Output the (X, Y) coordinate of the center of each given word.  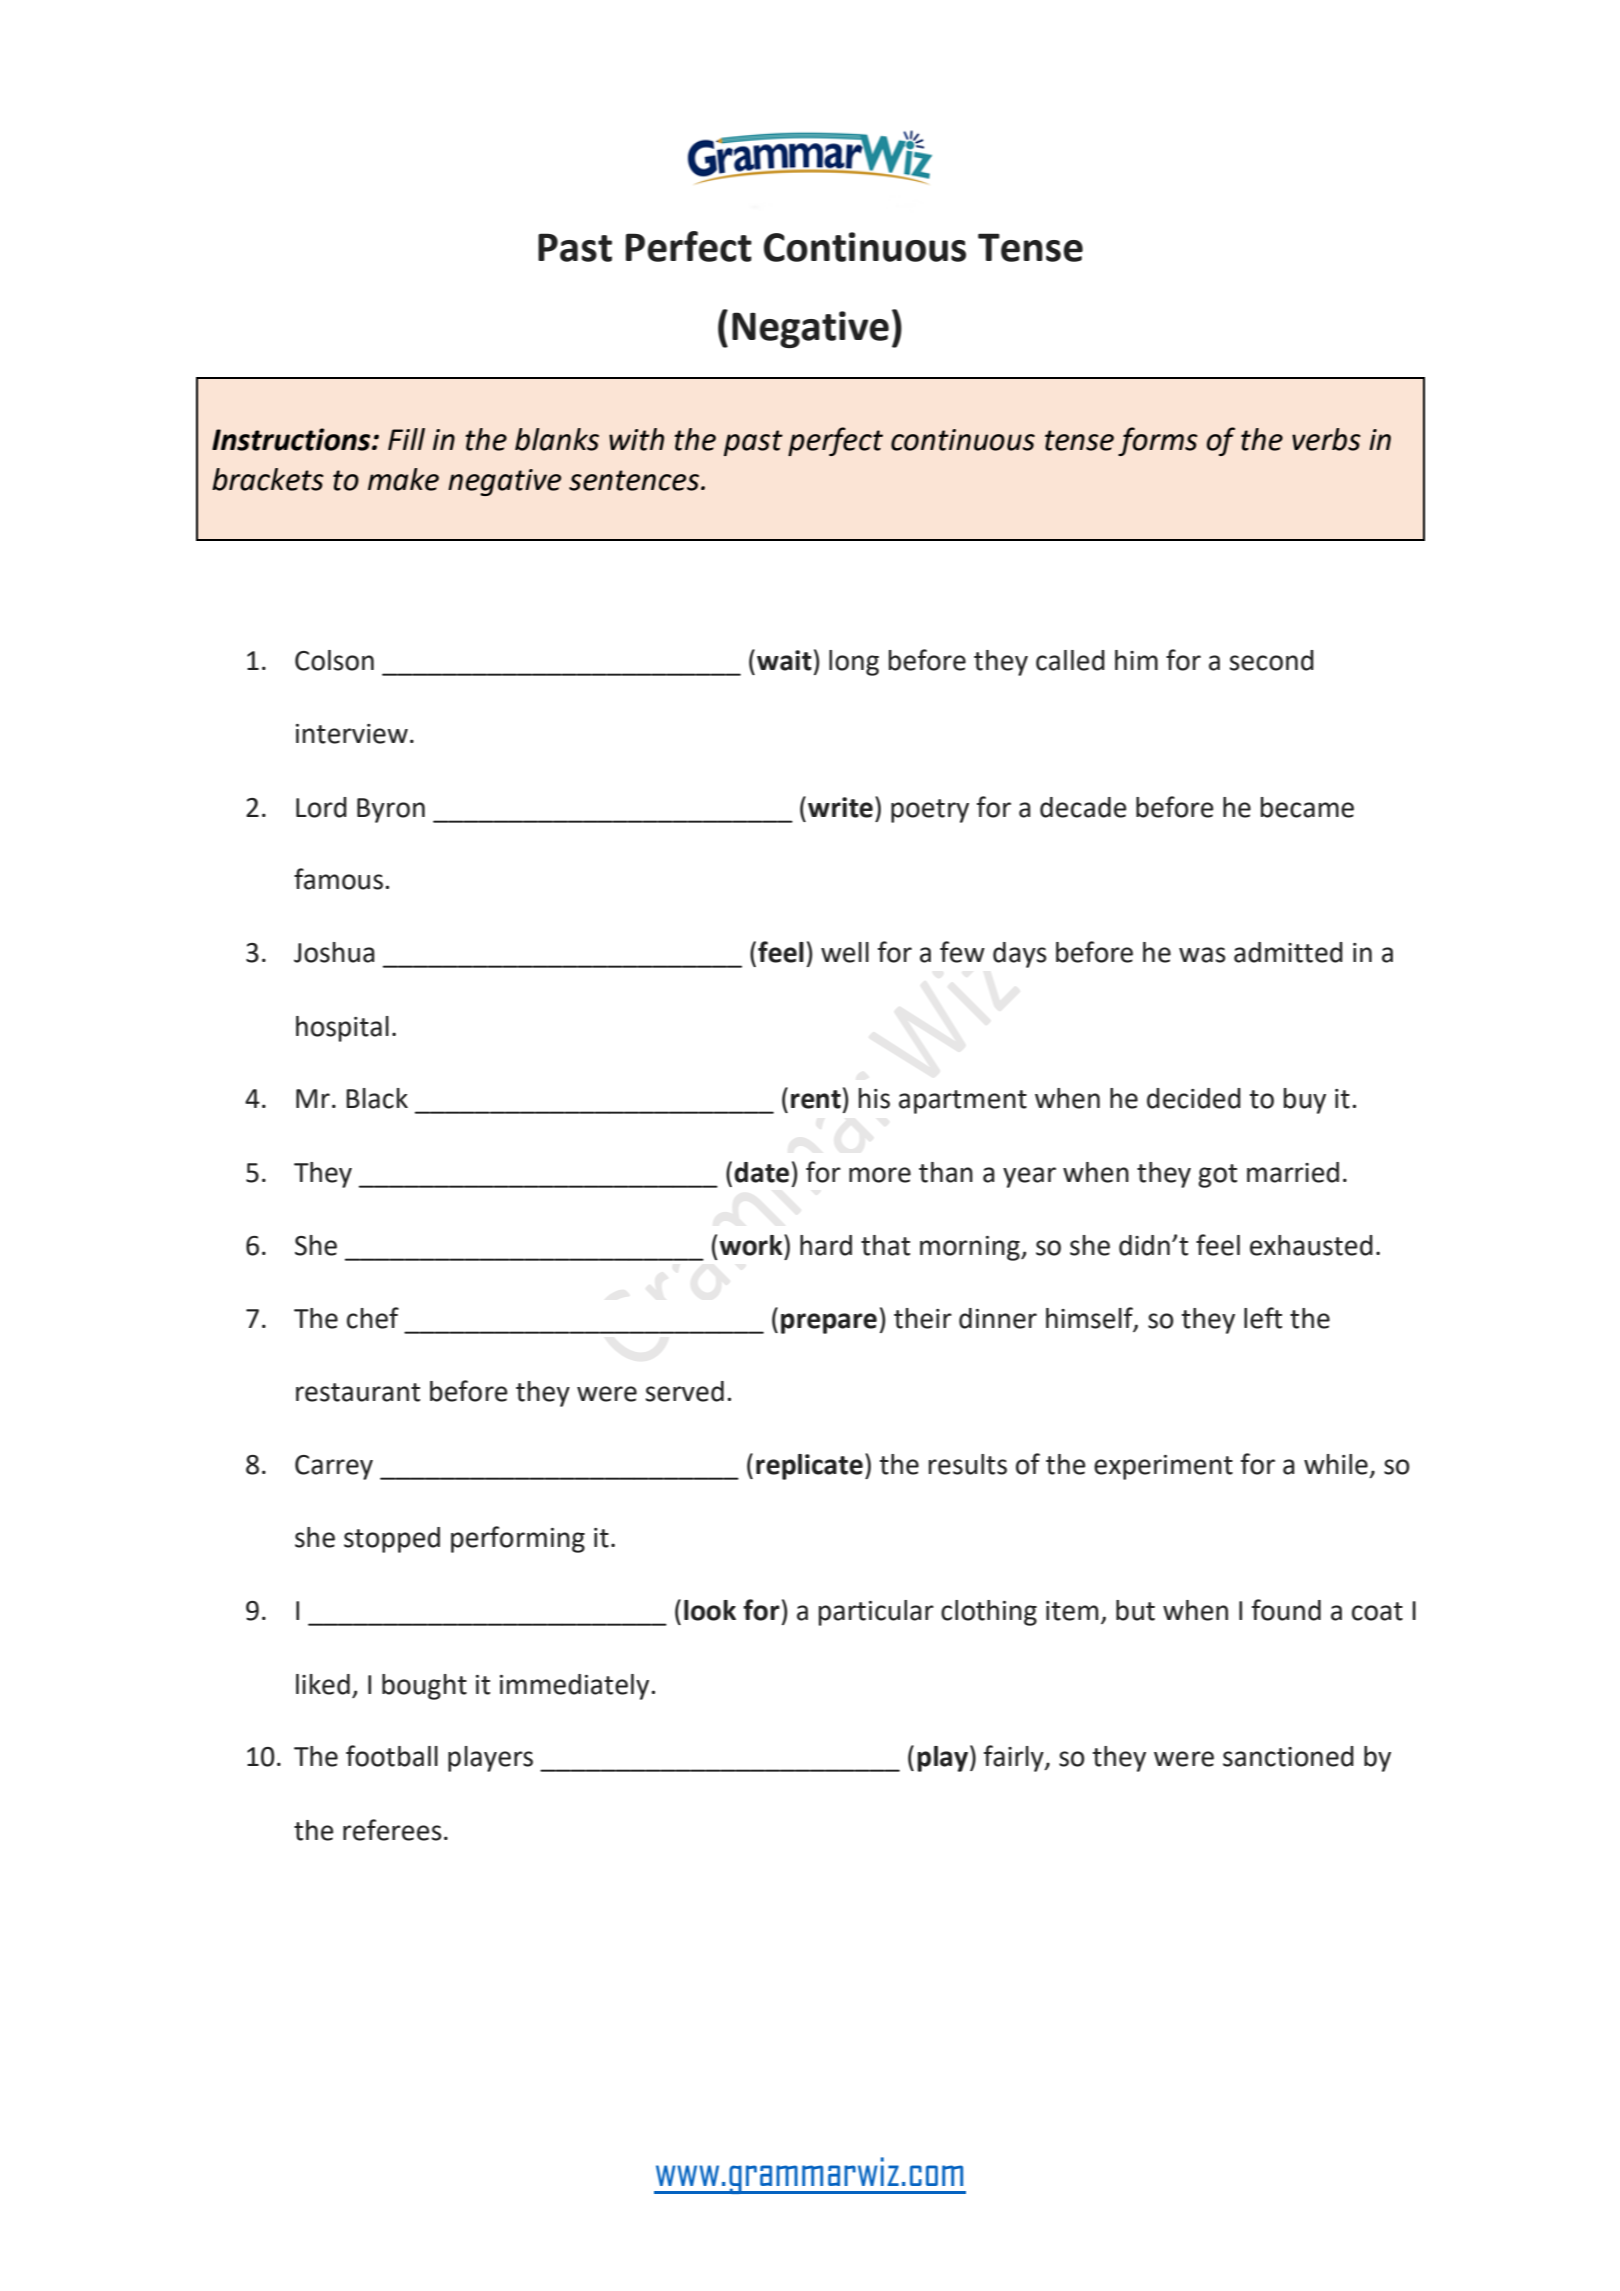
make (403, 479)
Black (377, 1098)
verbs (1326, 439)
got (1217, 1176)
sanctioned (1288, 1756)
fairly (1015, 1758)
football (392, 1756)
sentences (634, 480)
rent (816, 1099)
